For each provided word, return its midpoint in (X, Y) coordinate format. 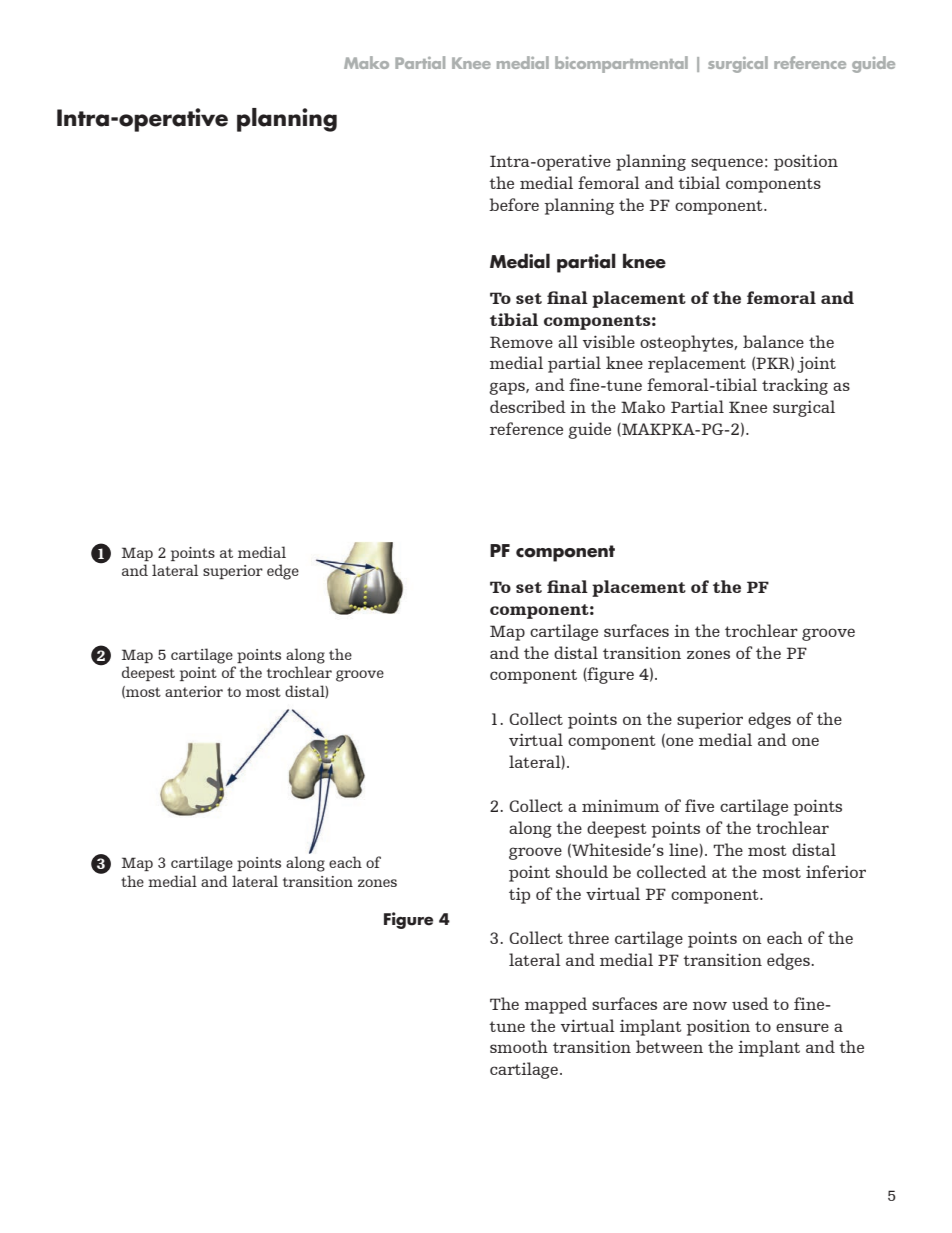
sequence (727, 164)
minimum (620, 806)
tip (519, 895)
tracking (795, 386)
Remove (521, 342)
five (699, 805)
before (514, 204)
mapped (556, 1005)
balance (773, 341)
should (582, 871)
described (528, 406)
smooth (519, 1046)
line (684, 850)
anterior (194, 691)
